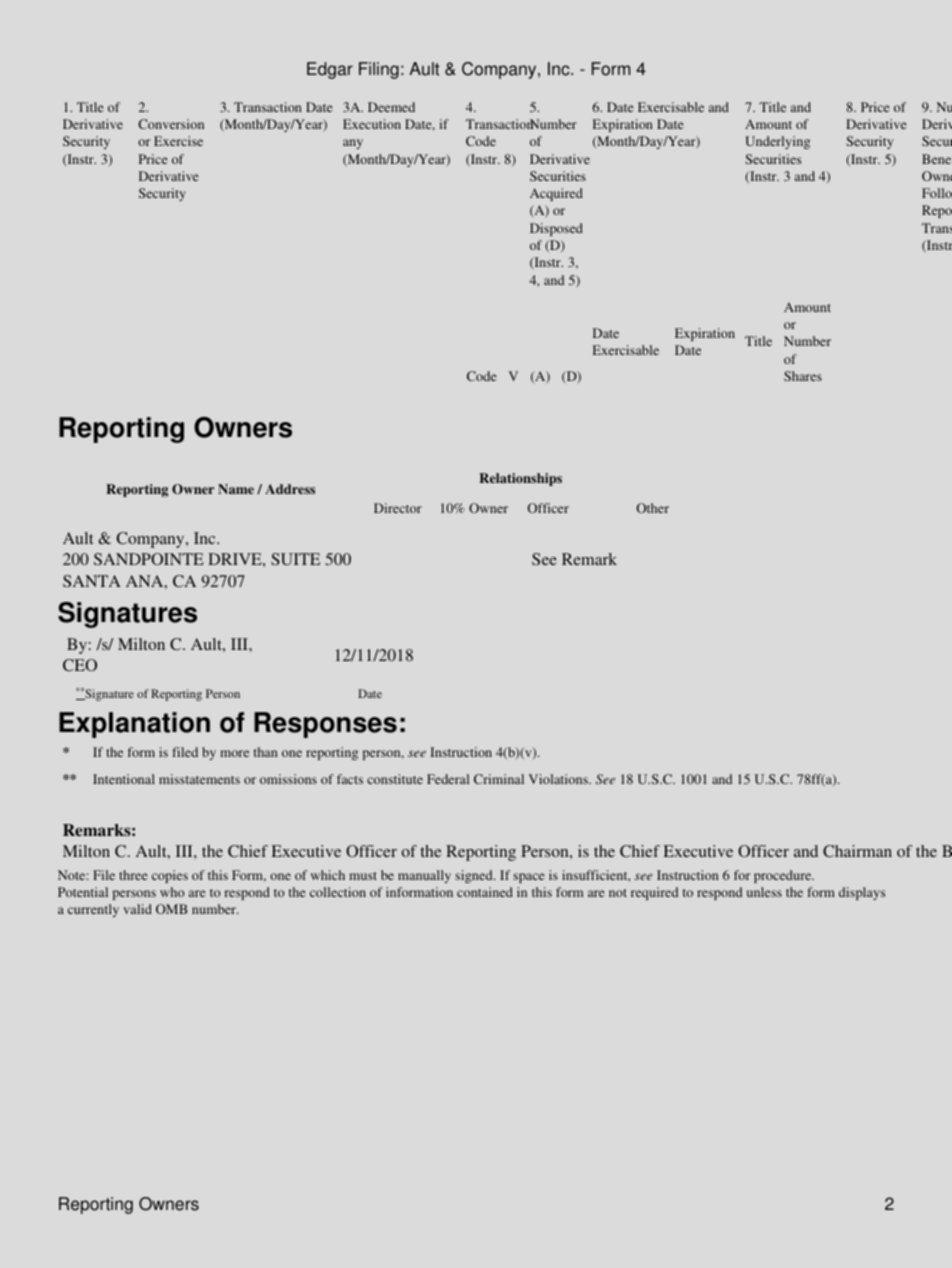 The image size is (952, 1268). I want to click on SANTA, so click(92, 581).
